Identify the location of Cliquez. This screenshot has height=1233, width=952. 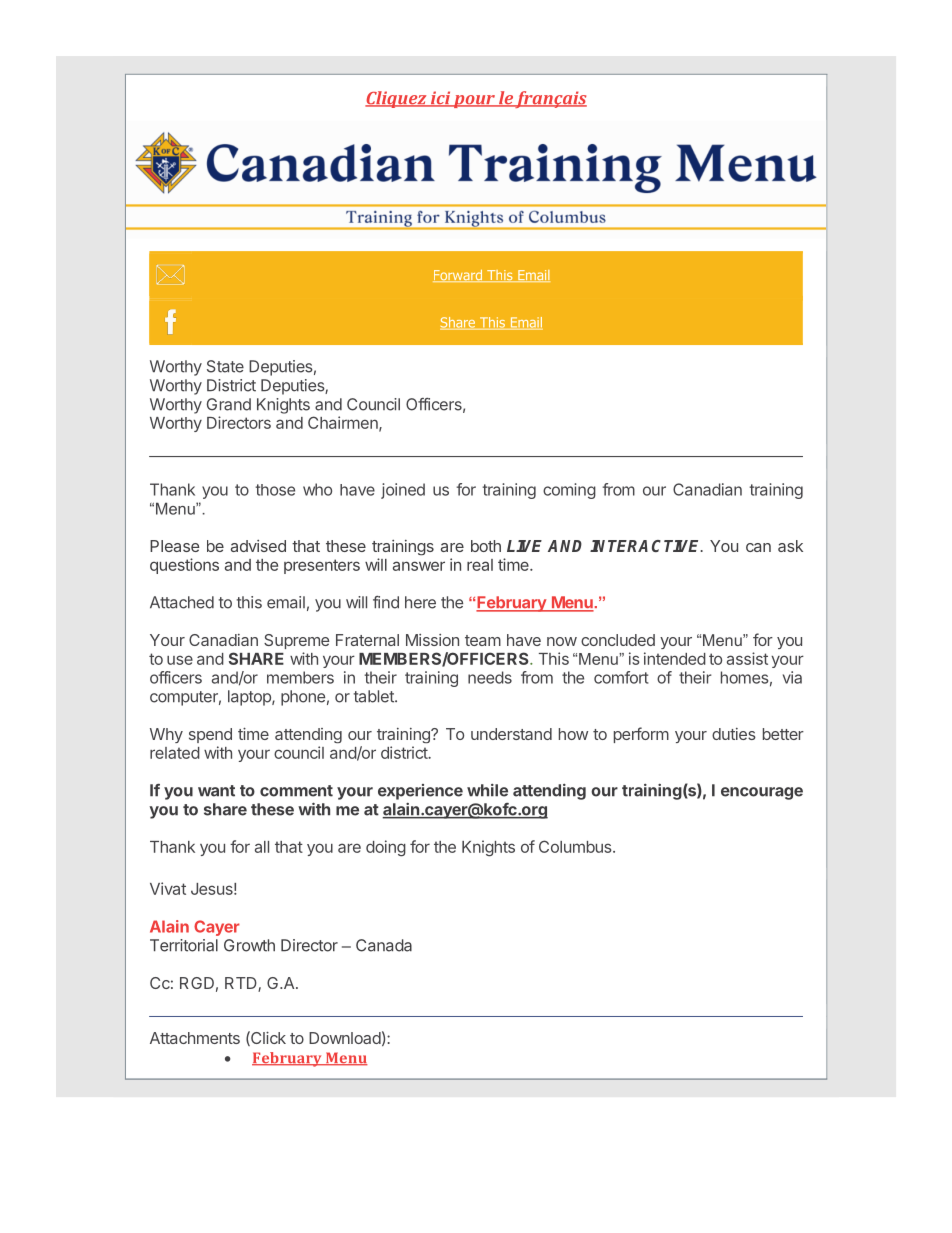
(397, 99).
